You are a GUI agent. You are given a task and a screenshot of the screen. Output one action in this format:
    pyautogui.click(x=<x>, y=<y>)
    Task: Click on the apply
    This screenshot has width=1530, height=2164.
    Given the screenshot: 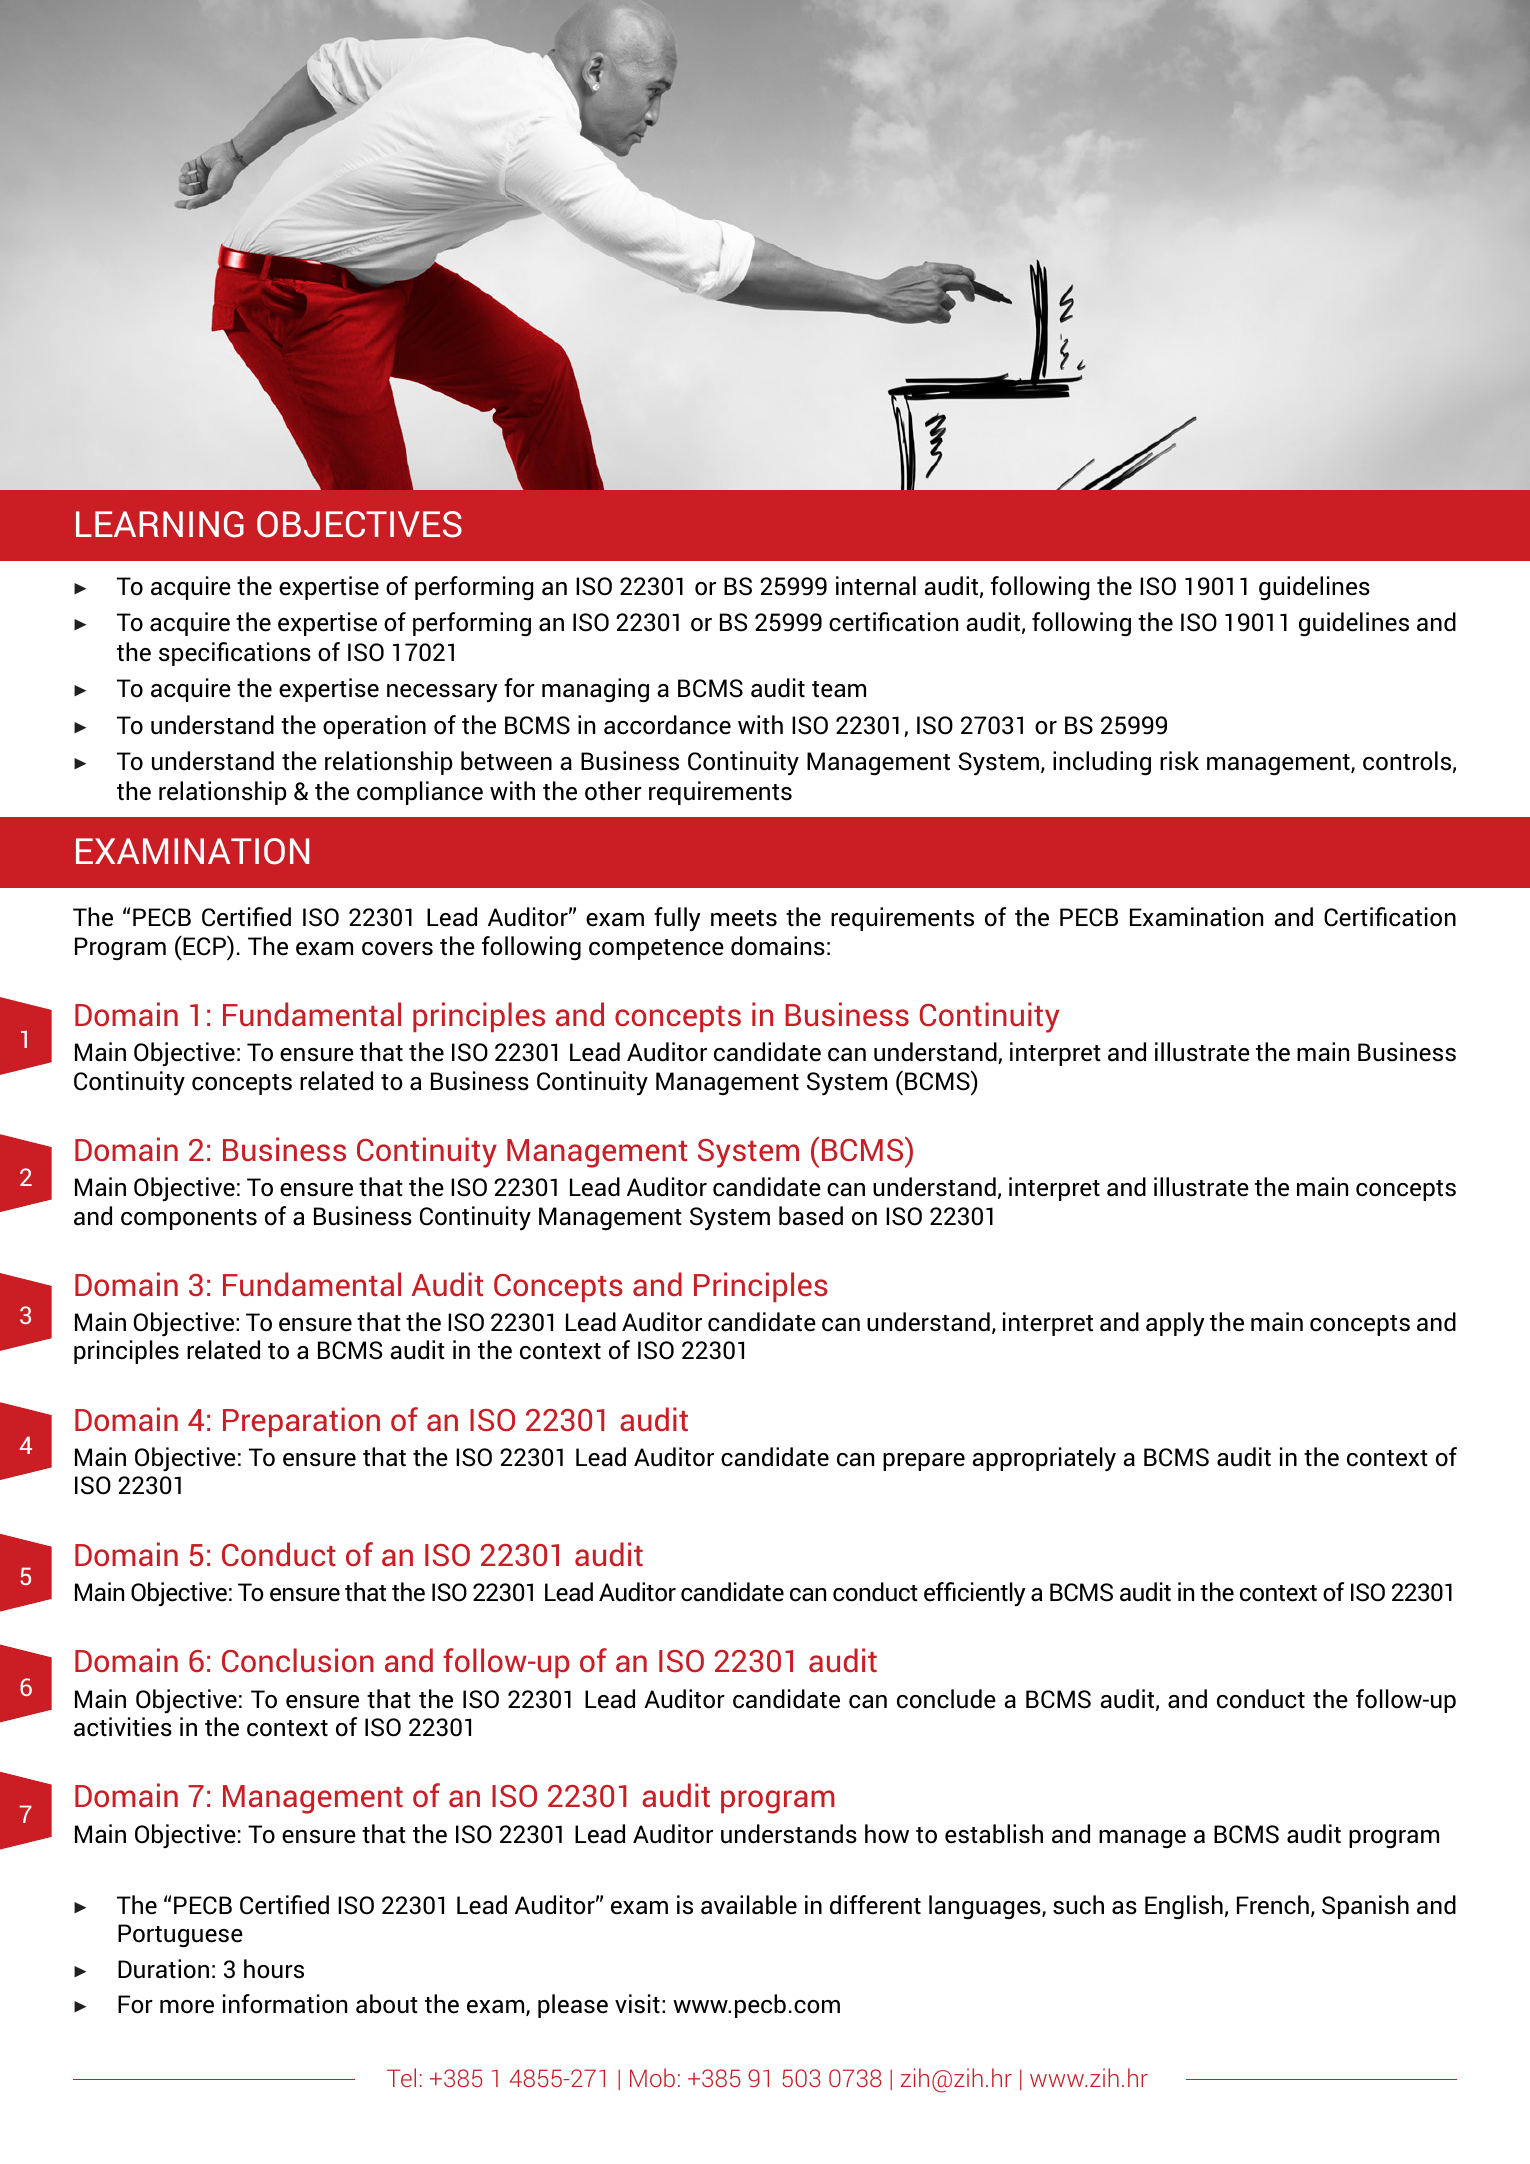 What is the action you would take?
    pyautogui.click(x=1175, y=1324)
